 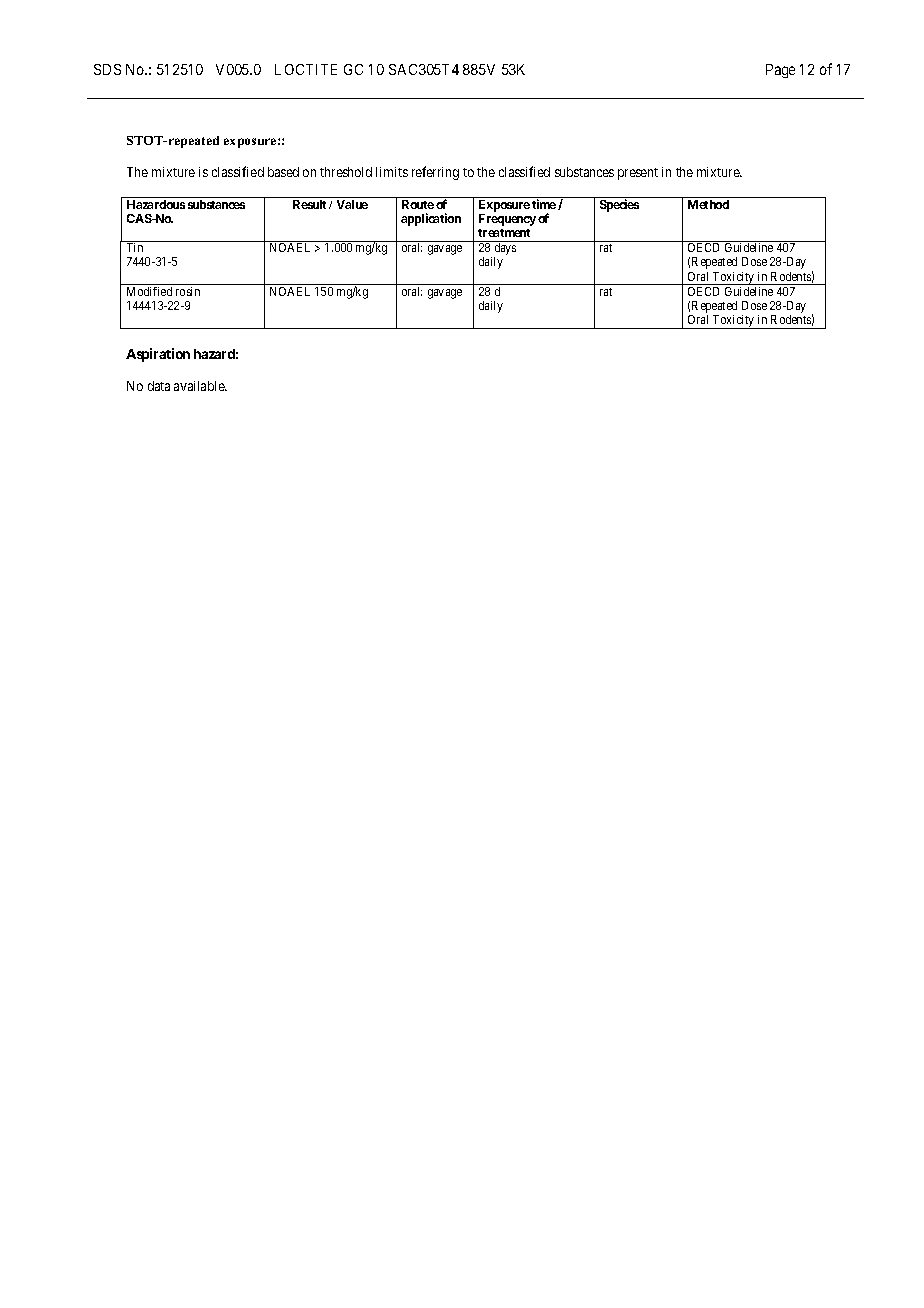 I want to click on data, so click(x=159, y=386).
